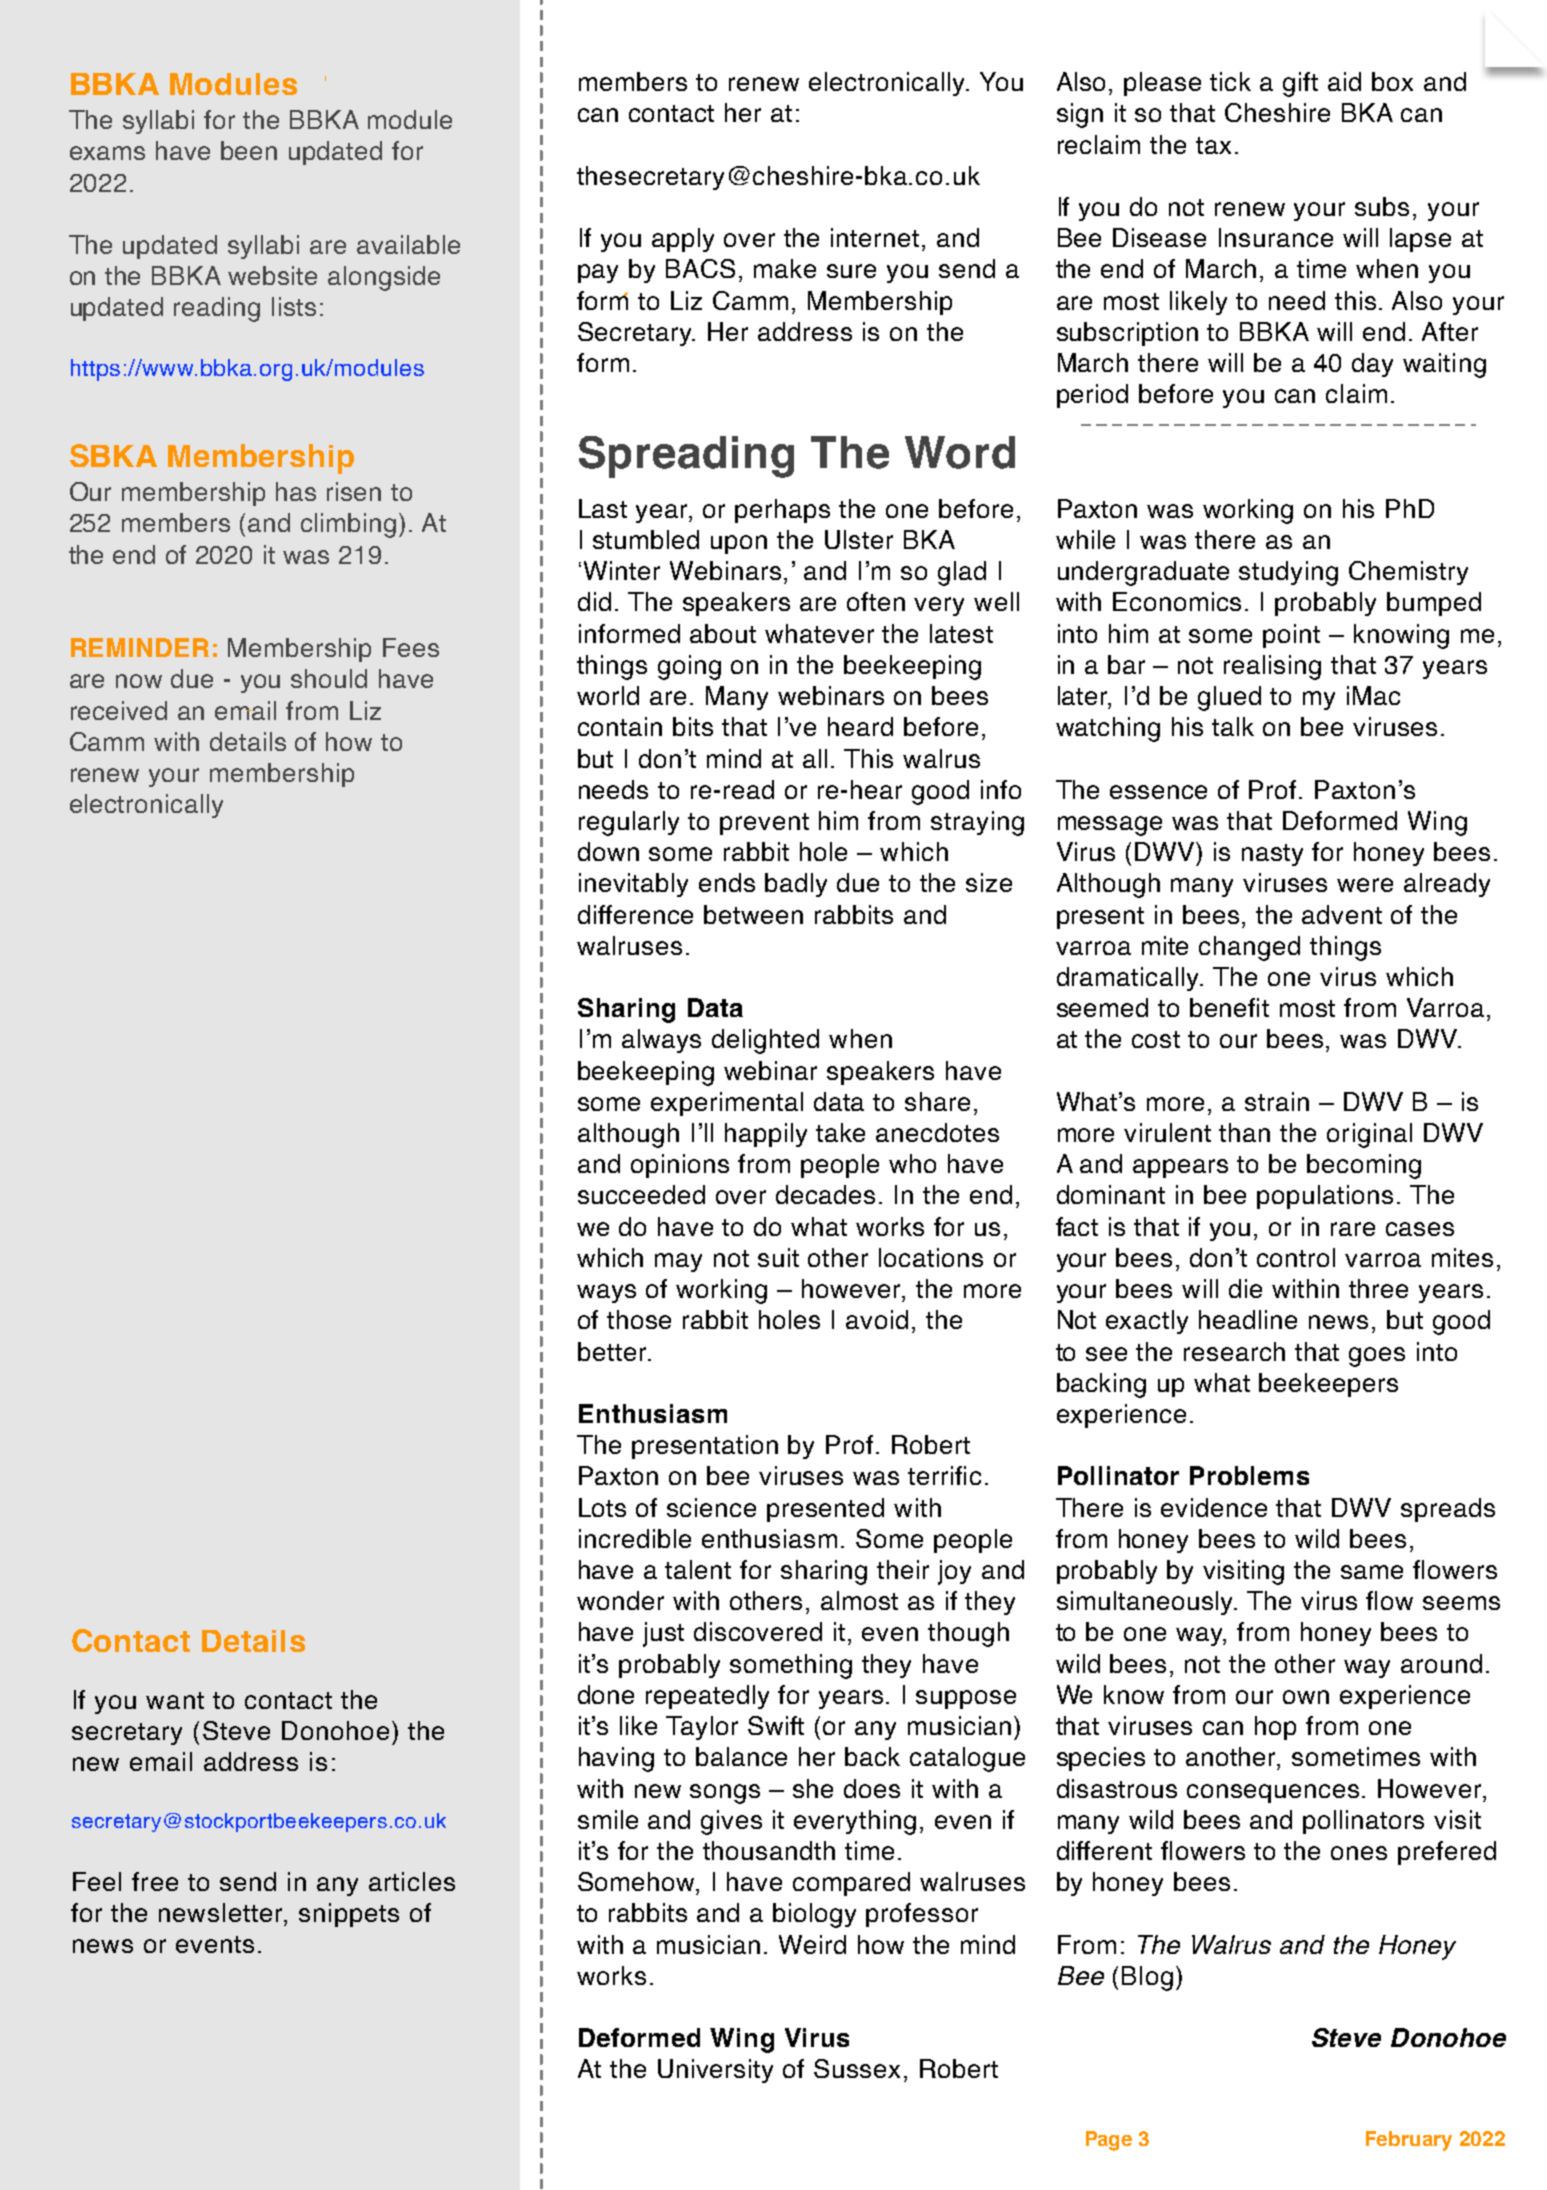  What do you see at coordinates (766, 1135) in the screenshot?
I see `happily` at bounding box center [766, 1135].
